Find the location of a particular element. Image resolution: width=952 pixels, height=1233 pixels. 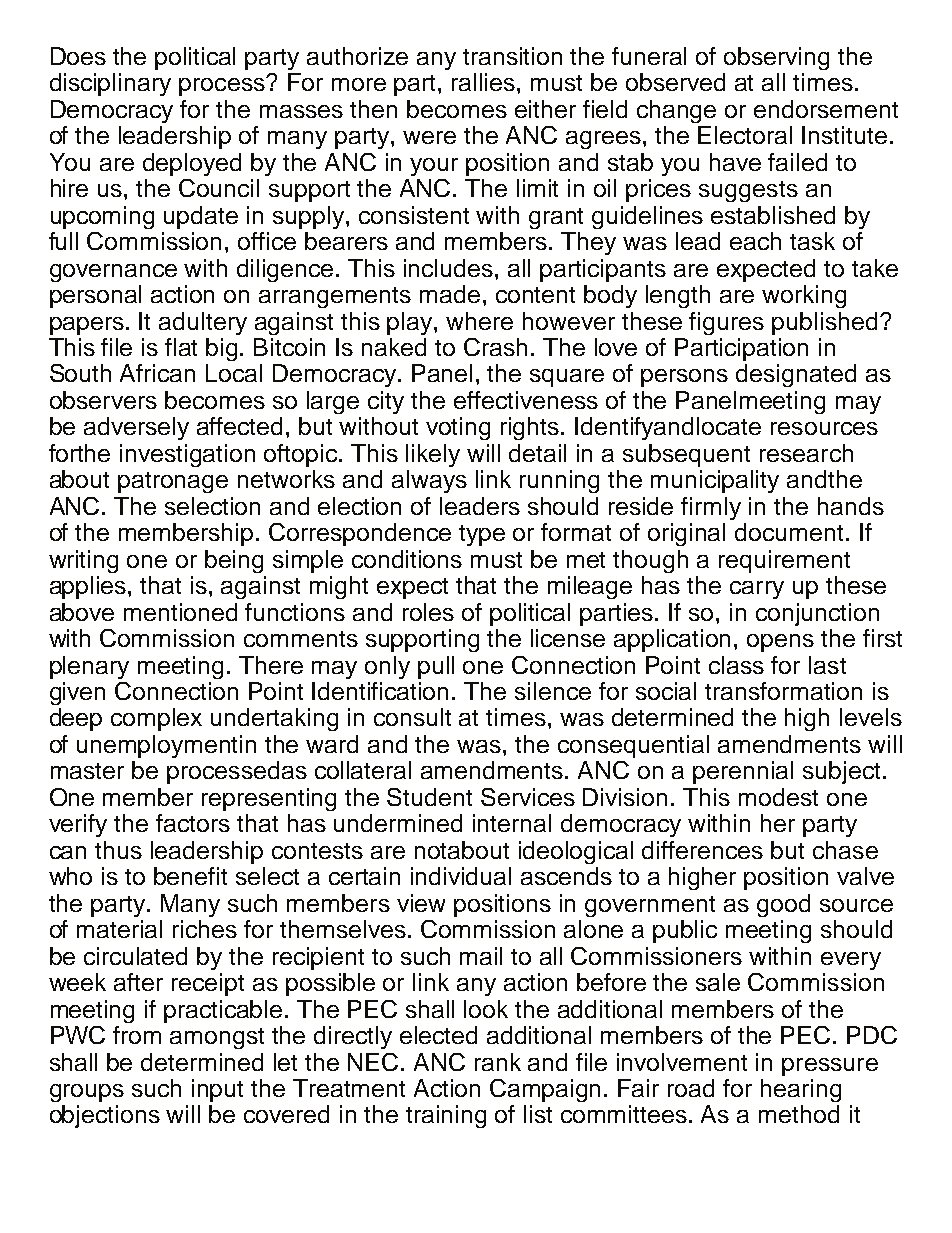

published is located at coordinates (824, 323).
